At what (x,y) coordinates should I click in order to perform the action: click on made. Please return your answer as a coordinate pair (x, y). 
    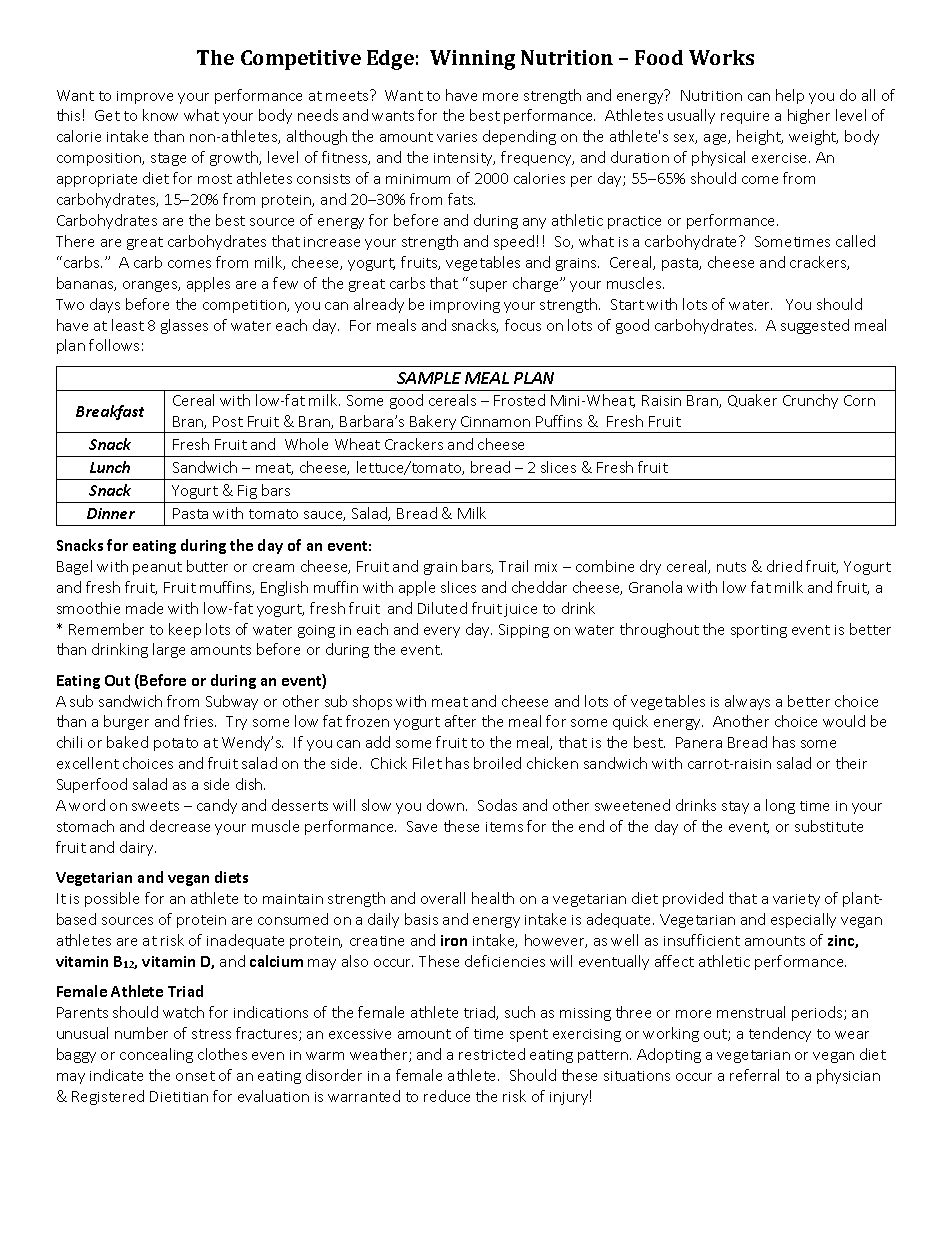
    Looking at the image, I should click on (144, 608).
